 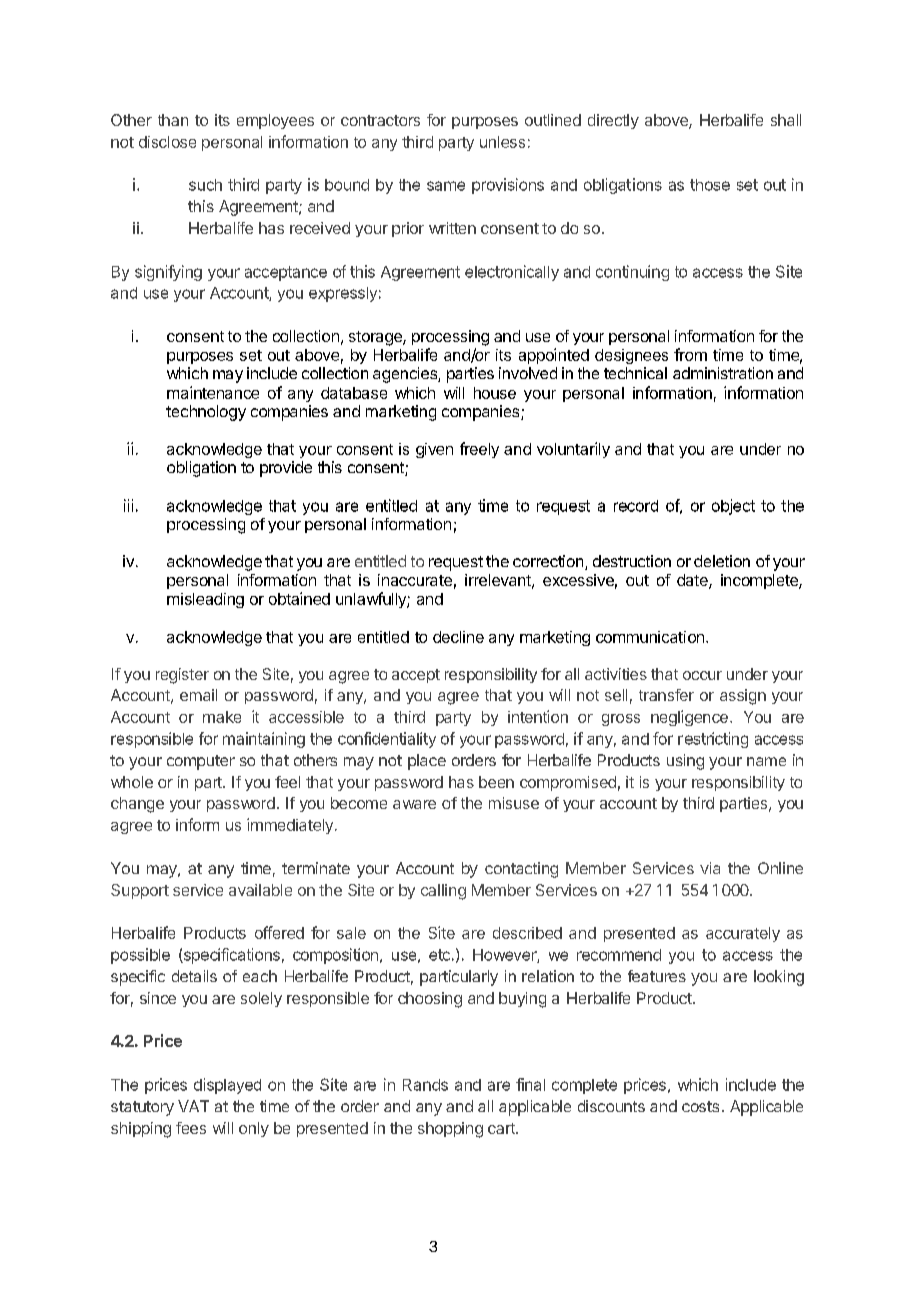 What do you see at coordinates (425, 1085) in the screenshot?
I see `Rands` at bounding box center [425, 1085].
